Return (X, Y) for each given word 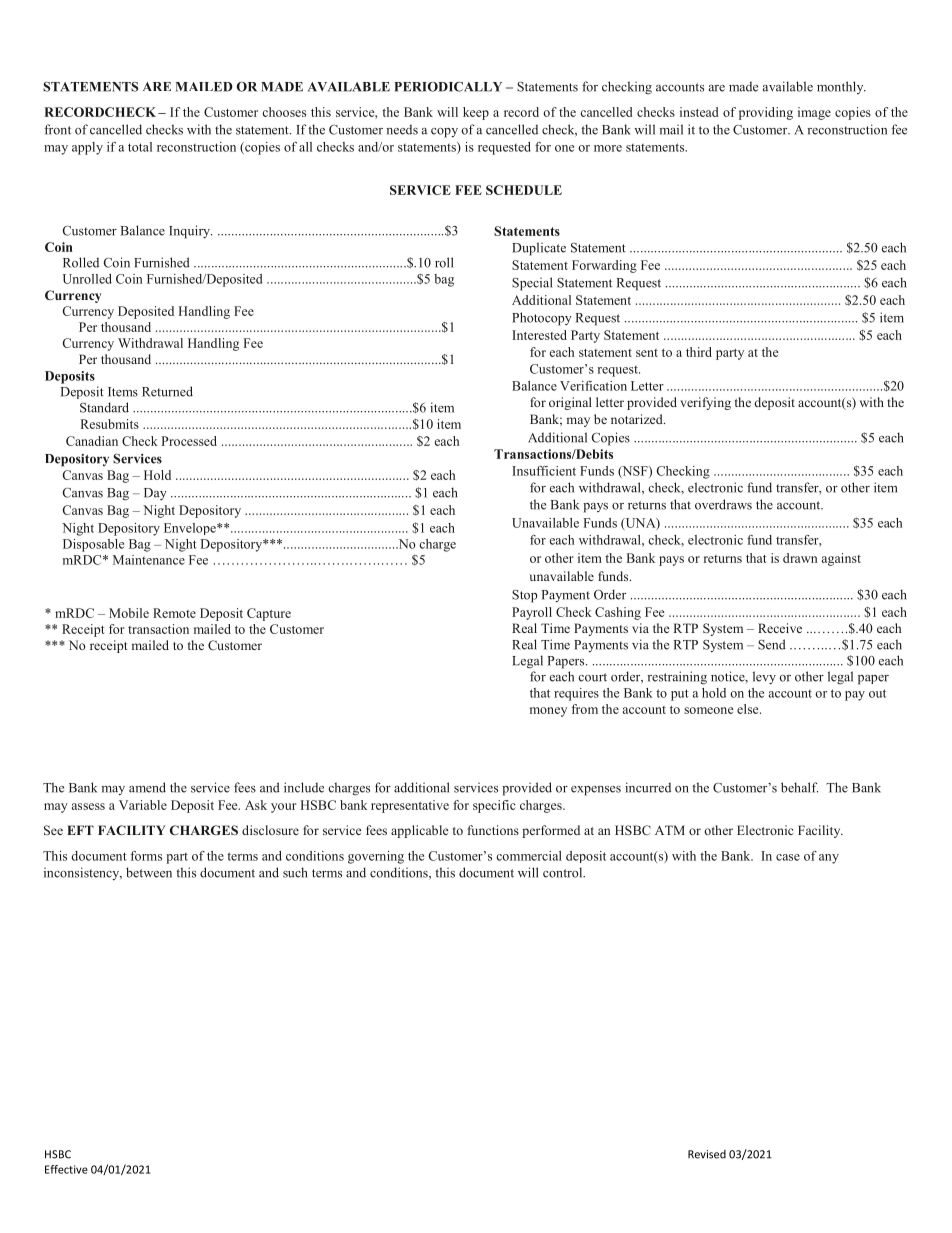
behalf (799, 787)
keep (476, 113)
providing (766, 113)
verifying (705, 403)
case (788, 857)
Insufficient (544, 471)
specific (494, 806)
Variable (143, 805)
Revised (707, 1154)
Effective (66, 1169)
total (140, 147)
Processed (189, 441)
